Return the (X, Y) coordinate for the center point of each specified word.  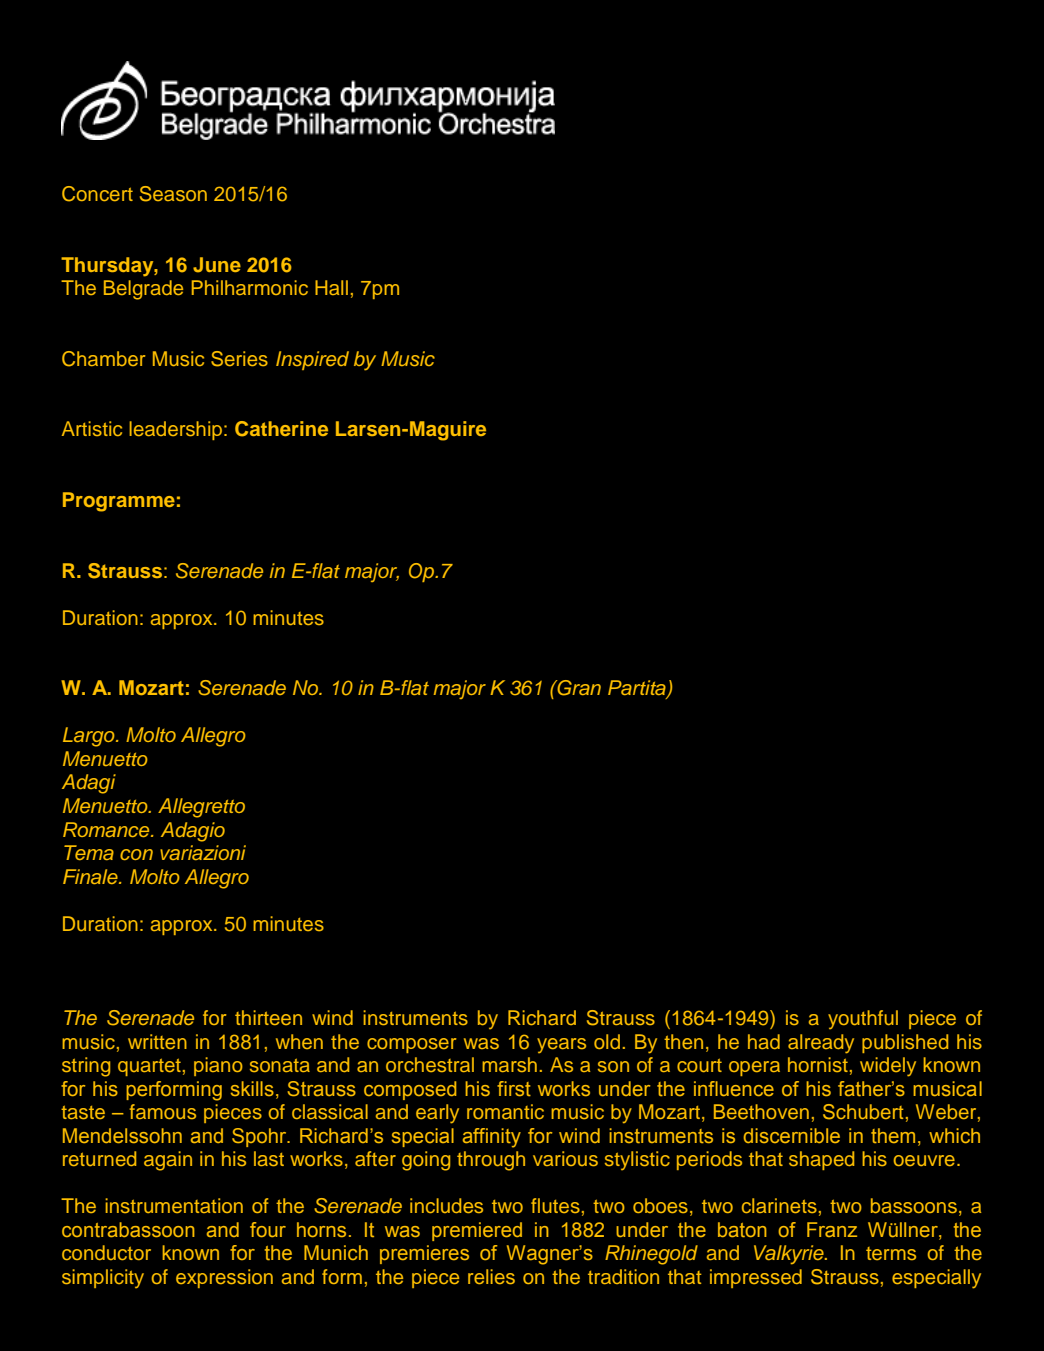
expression (224, 1278)
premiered (477, 1231)
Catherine (281, 429)
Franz (832, 1229)
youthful (863, 1019)
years (561, 1045)
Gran (578, 688)
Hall (331, 287)
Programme (119, 502)
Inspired (312, 360)
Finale (91, 876)
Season (173, 194)
